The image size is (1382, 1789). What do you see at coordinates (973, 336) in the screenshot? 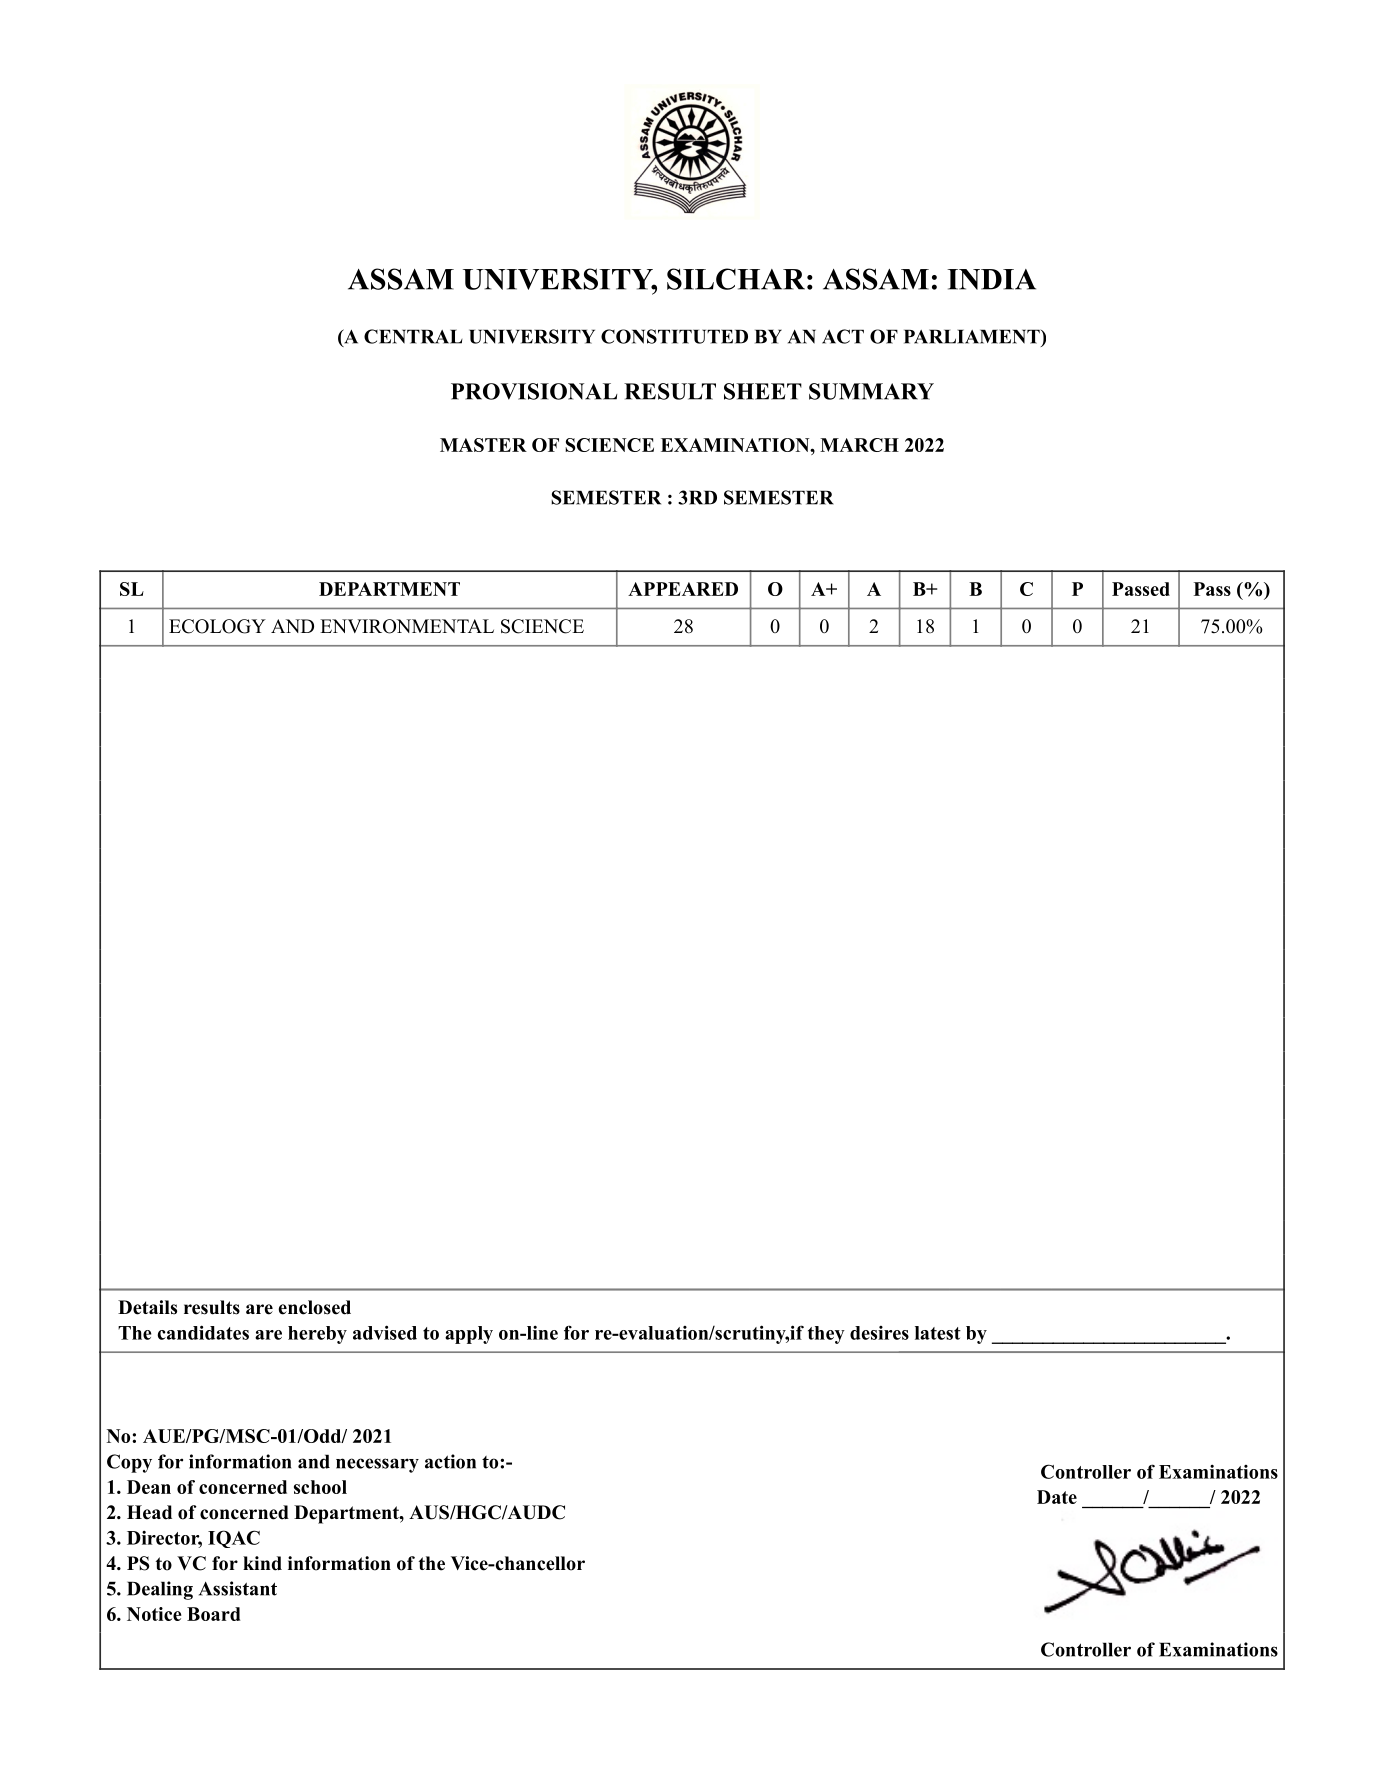
I see `PARLIAMENT` at bounding box center [973, 336].
